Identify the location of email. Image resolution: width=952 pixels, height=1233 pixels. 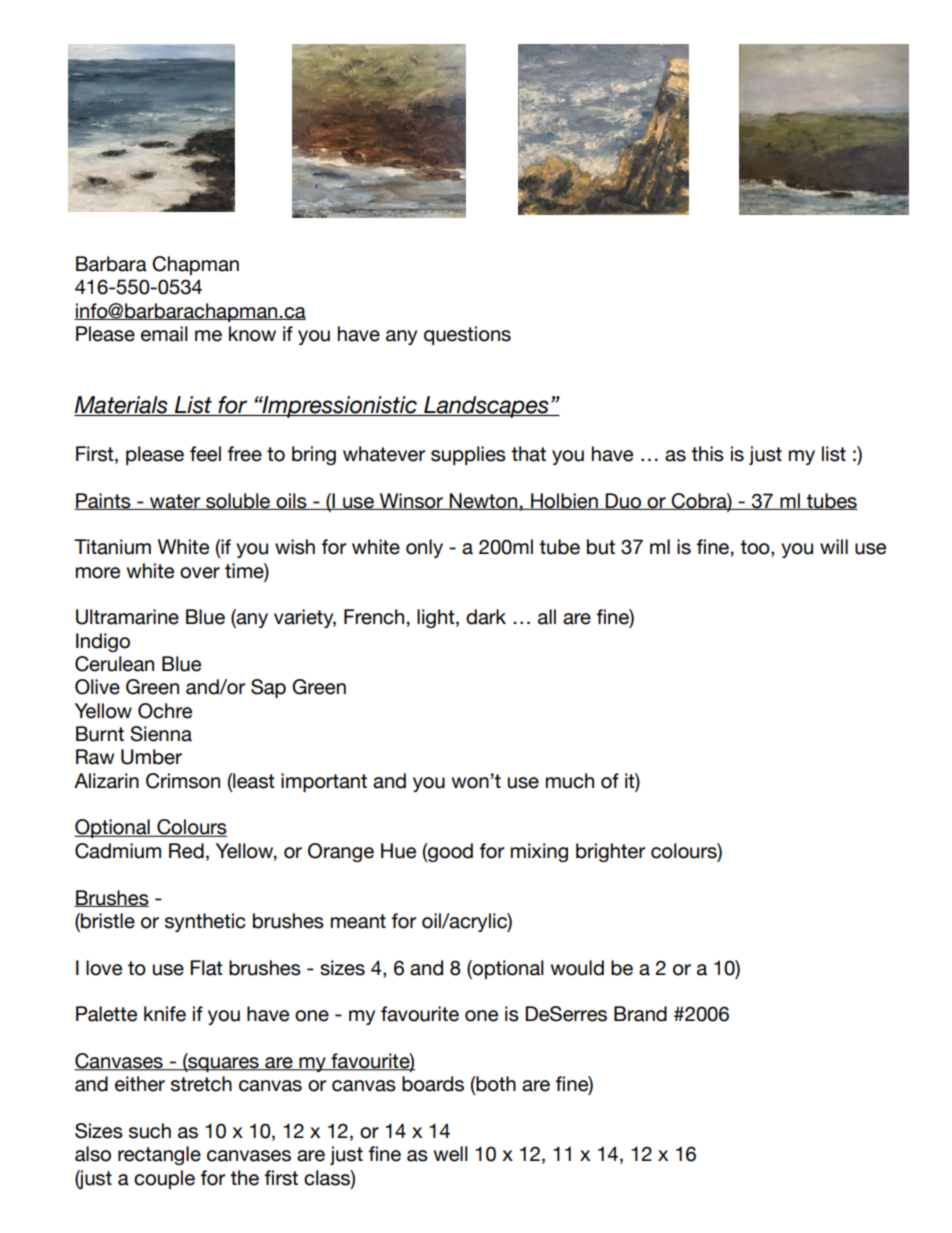
(164, 334).
